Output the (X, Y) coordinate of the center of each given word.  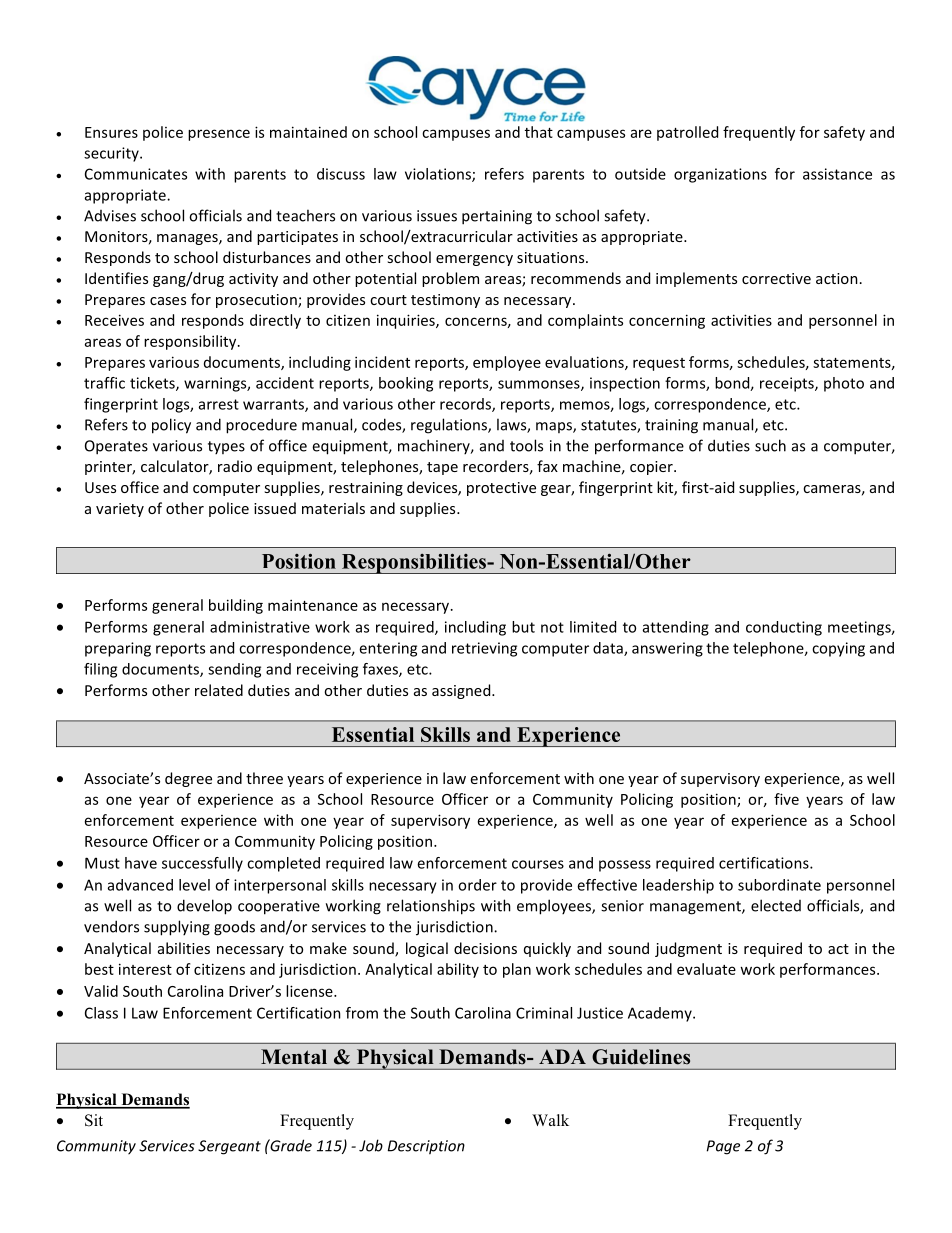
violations (439, 175)
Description (426, 1147)
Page (723, 1147)
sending (234, 670)
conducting (784, 628)
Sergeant (229, 1147)
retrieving (484, 649)
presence (219, 135)
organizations (720, 175)
